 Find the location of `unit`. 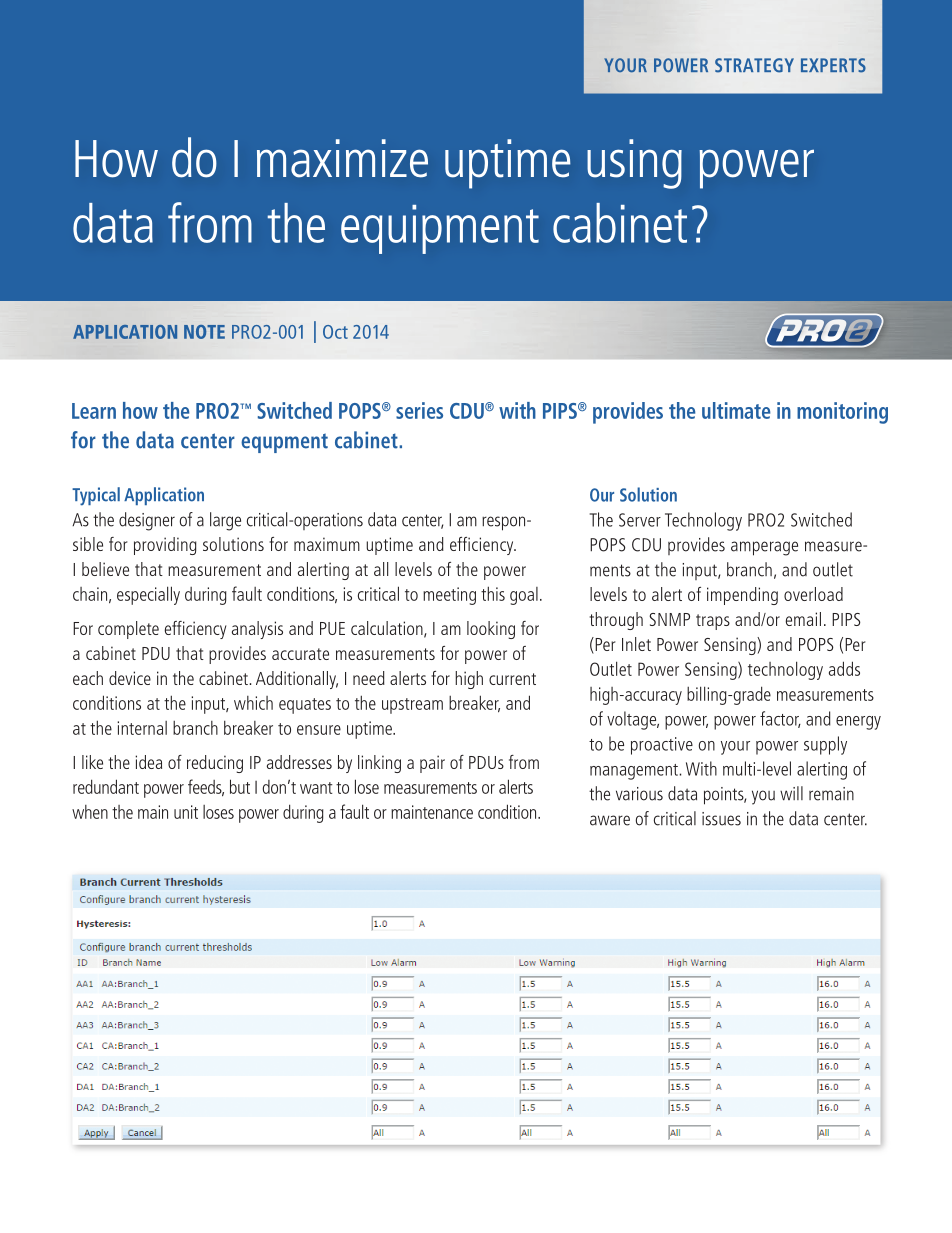

unit is located at coordinates (186, 812).
